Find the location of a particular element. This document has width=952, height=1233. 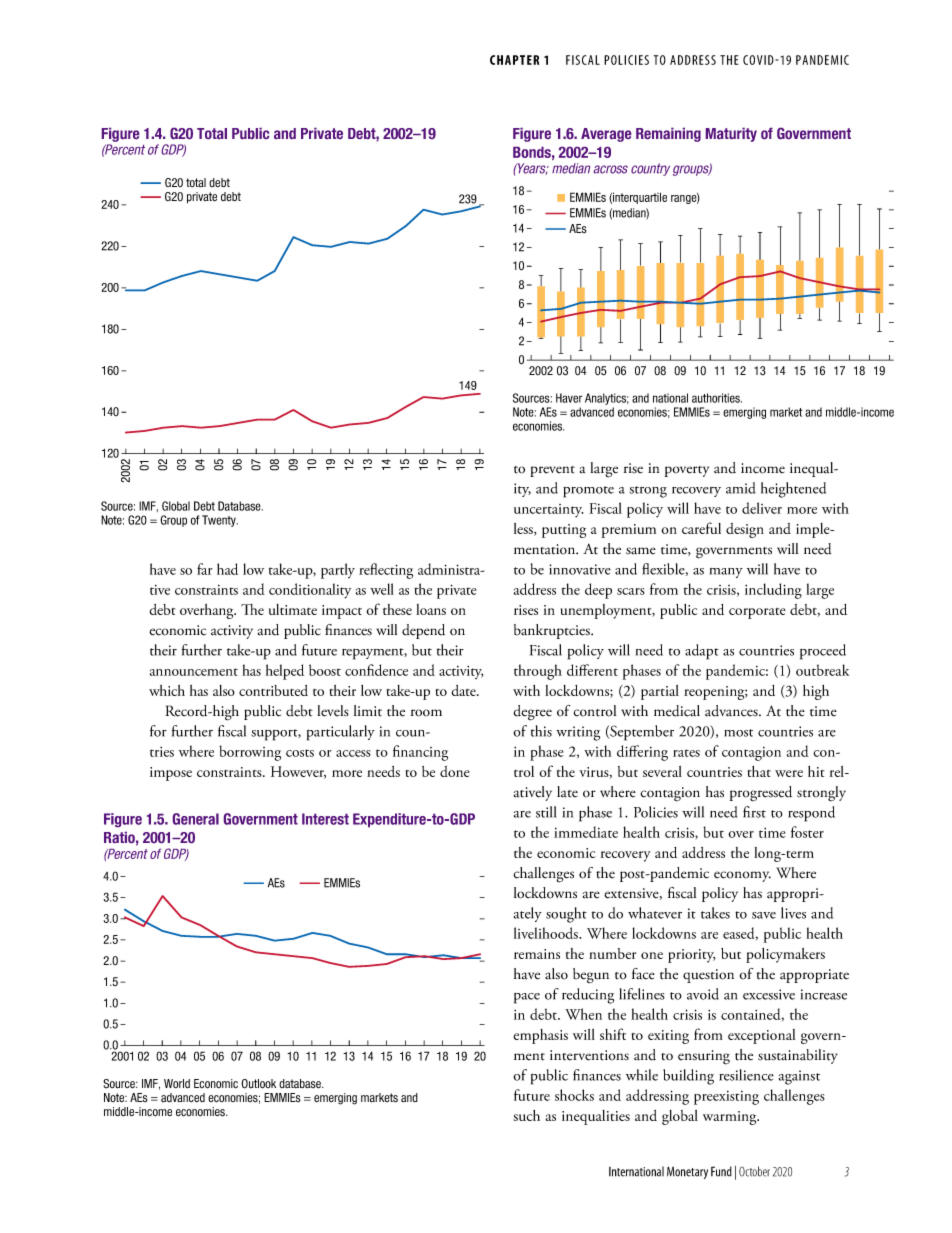

livelihoods is located at coordinates (547, 933).
